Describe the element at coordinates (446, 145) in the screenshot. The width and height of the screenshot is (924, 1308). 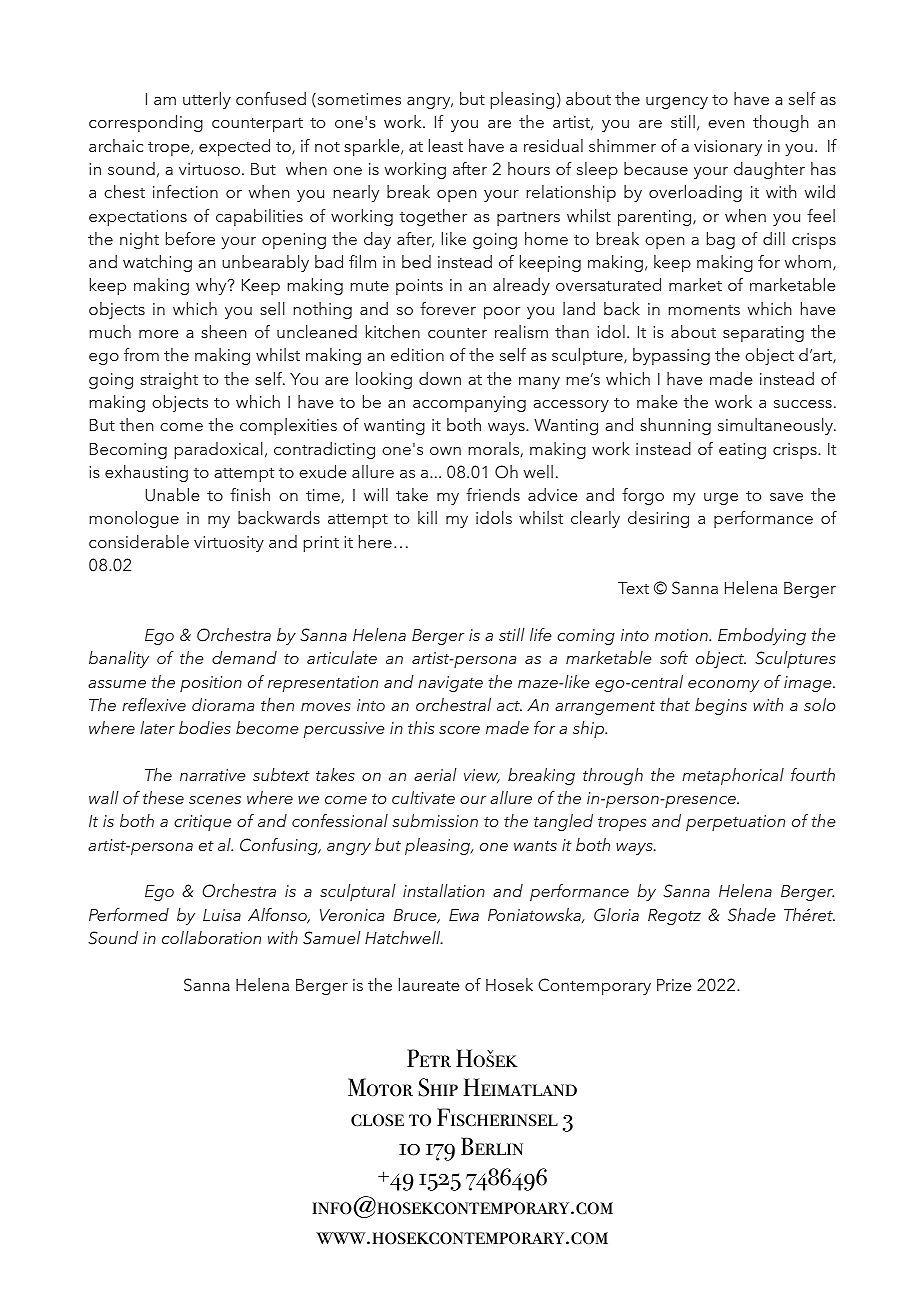
I see `least` at that location.
